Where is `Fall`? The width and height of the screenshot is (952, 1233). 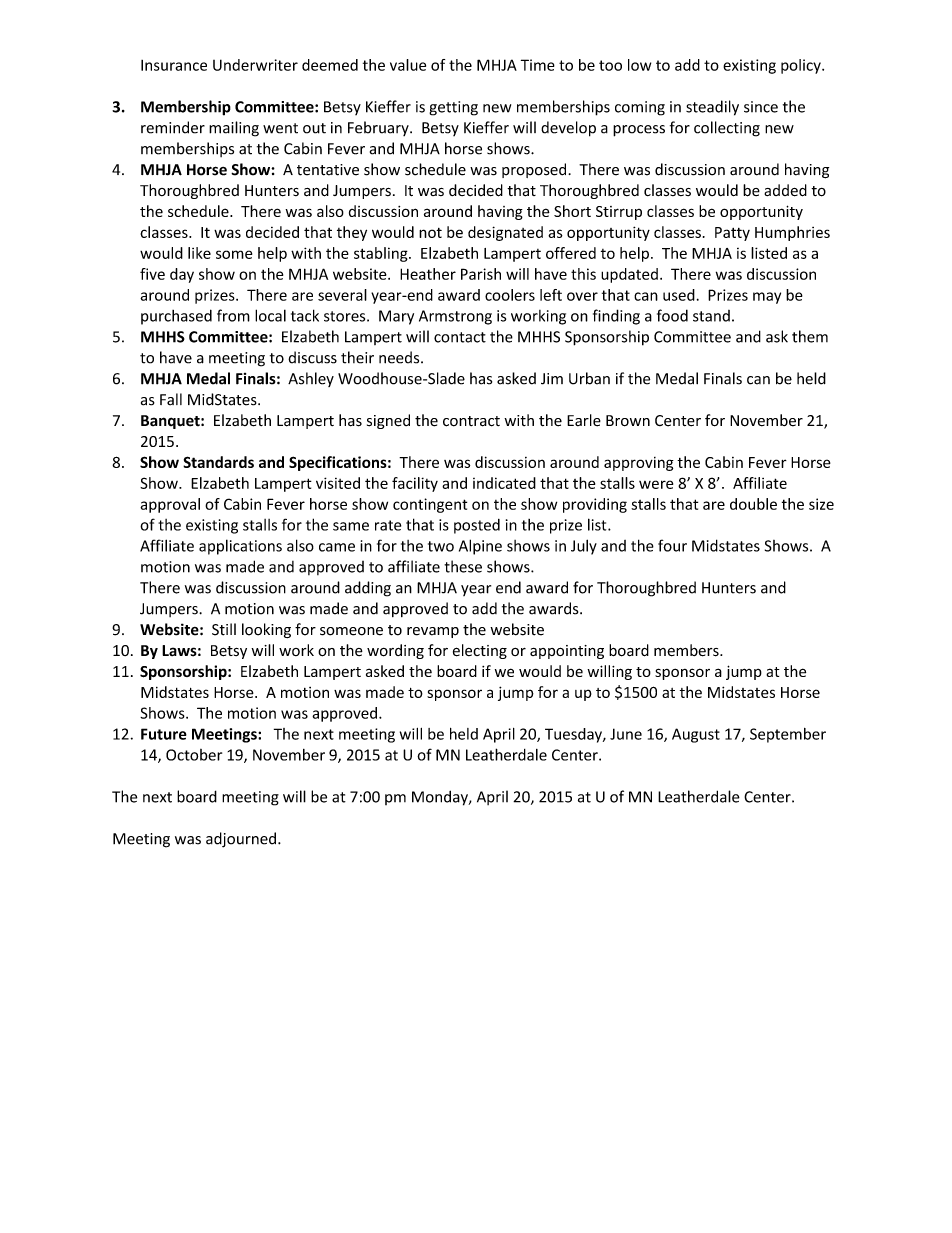
Fall is located at coordinates (171, 399).
